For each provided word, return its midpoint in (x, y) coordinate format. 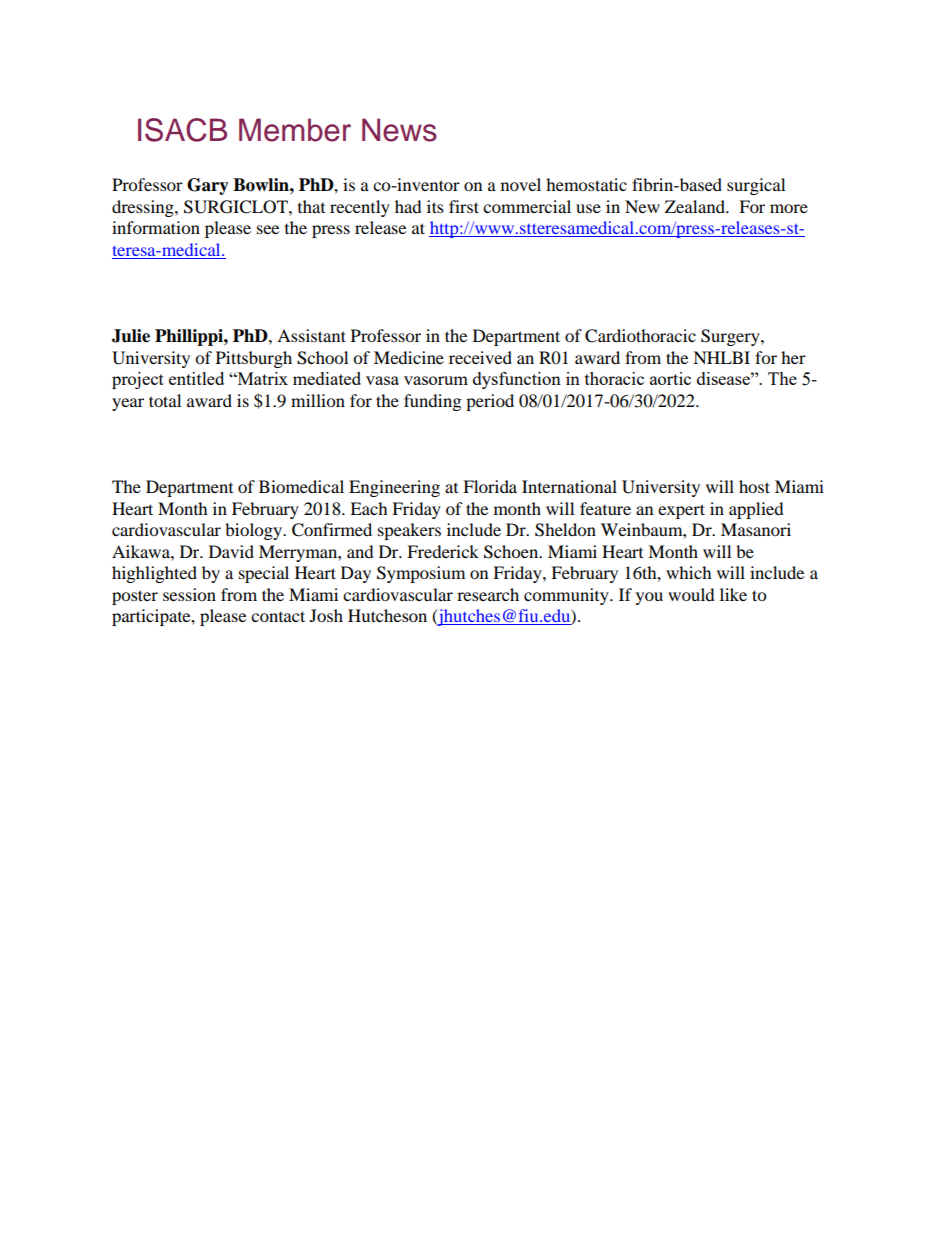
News (399, 130)
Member (295, 130)
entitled (196, 378)
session (189, 594)
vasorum (436, 380)
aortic (670, 378)
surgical (756, 186)
